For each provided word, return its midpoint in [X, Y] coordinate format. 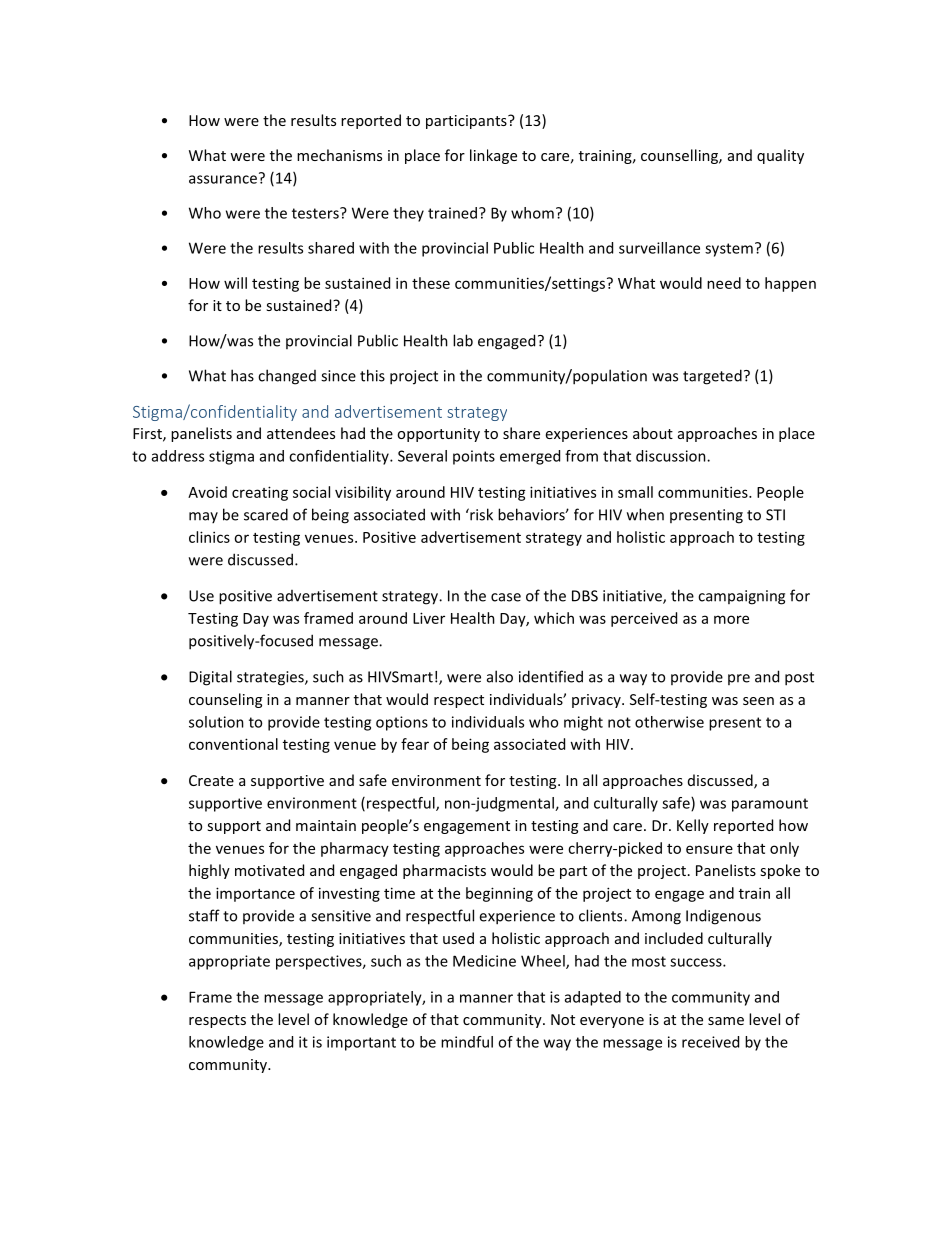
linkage [493, 156]
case [506, 597]
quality [780, 156]
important [361, 1043]
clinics [209, 537]
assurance [223, 179]
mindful [467, 1042]
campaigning [741, 597]
